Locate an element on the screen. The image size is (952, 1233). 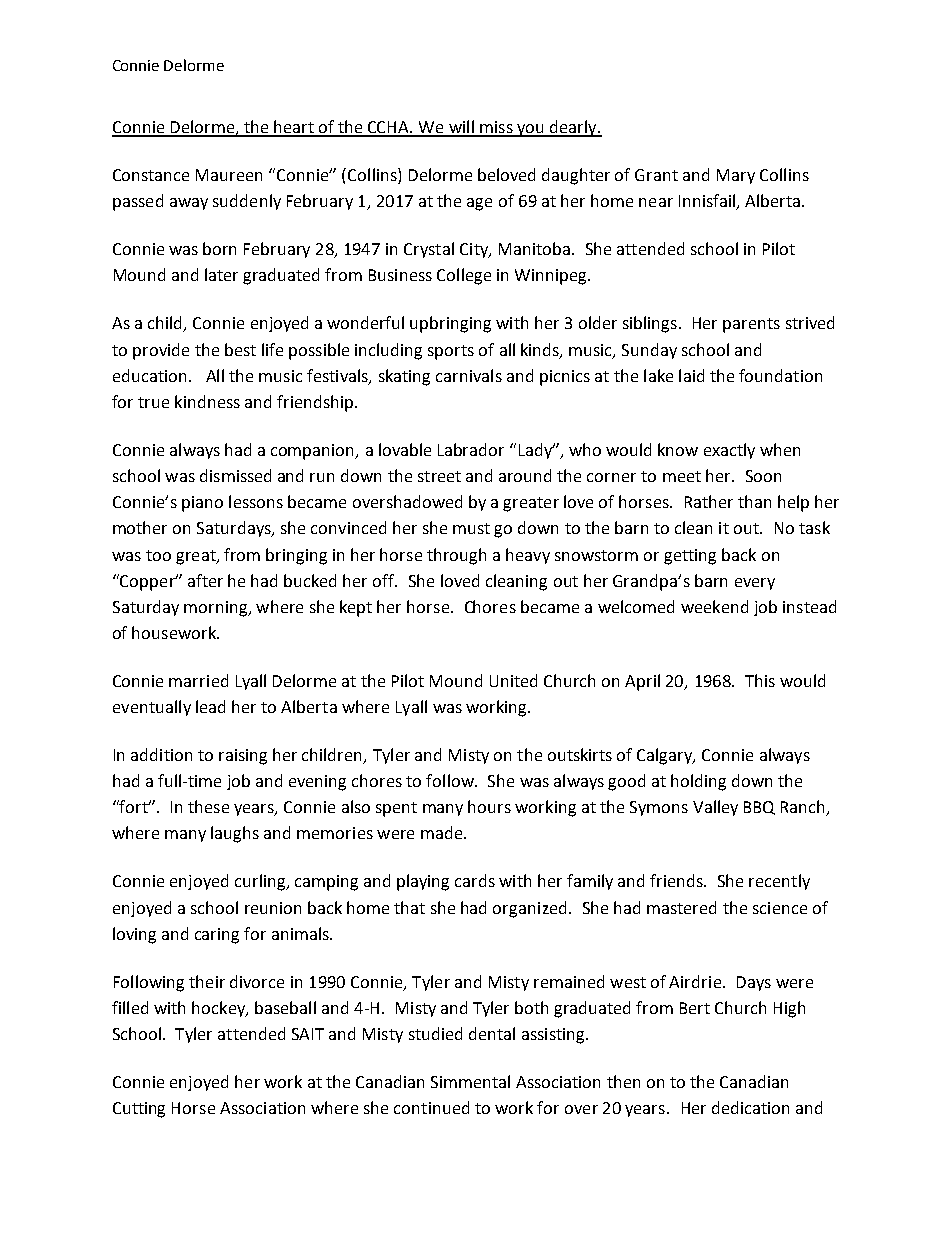
will is located at coordinates (461, 128).
